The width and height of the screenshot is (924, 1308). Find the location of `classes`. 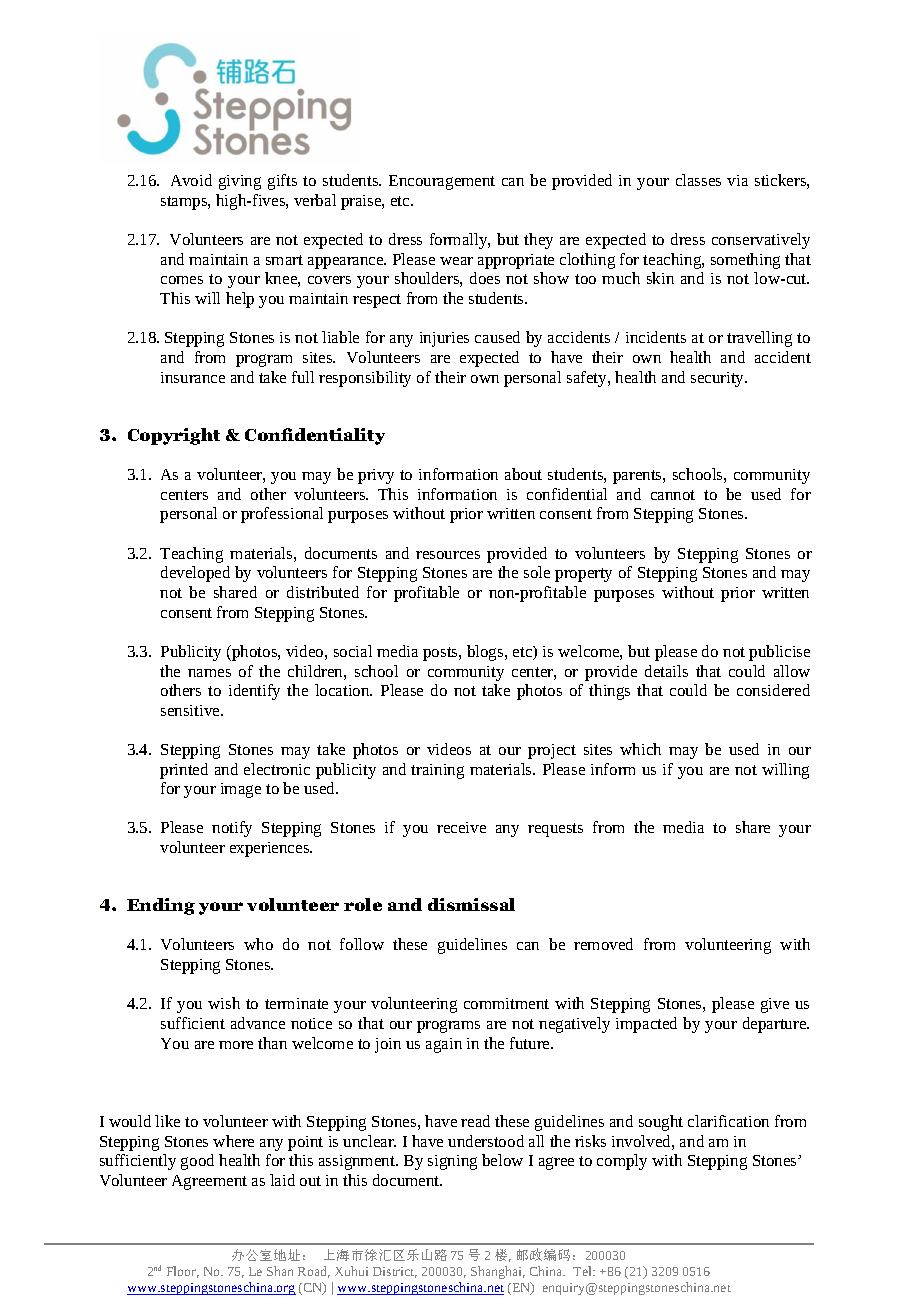

classes is located at coordinates (698, 180).
